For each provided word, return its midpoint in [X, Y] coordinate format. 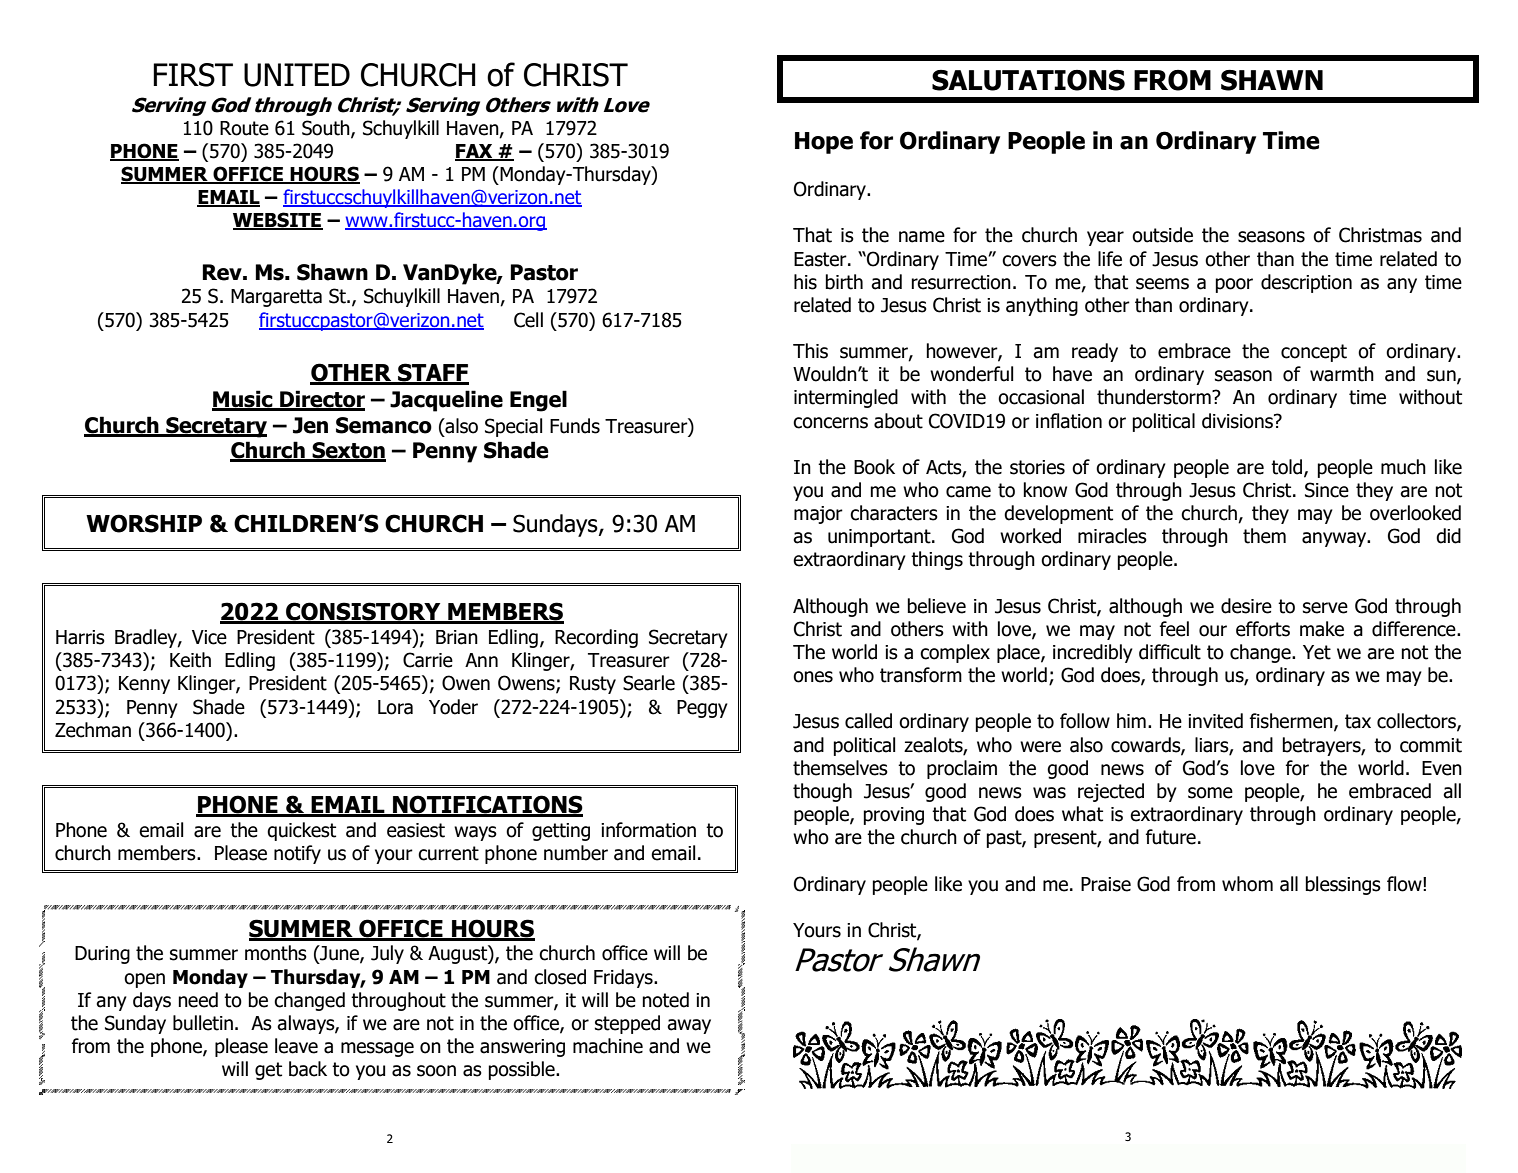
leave [296, 1046]
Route [244, 128]
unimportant [880, 538]
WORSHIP [144, 523]
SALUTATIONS [1028, 80]
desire [1246, 606]
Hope [824, 143]
